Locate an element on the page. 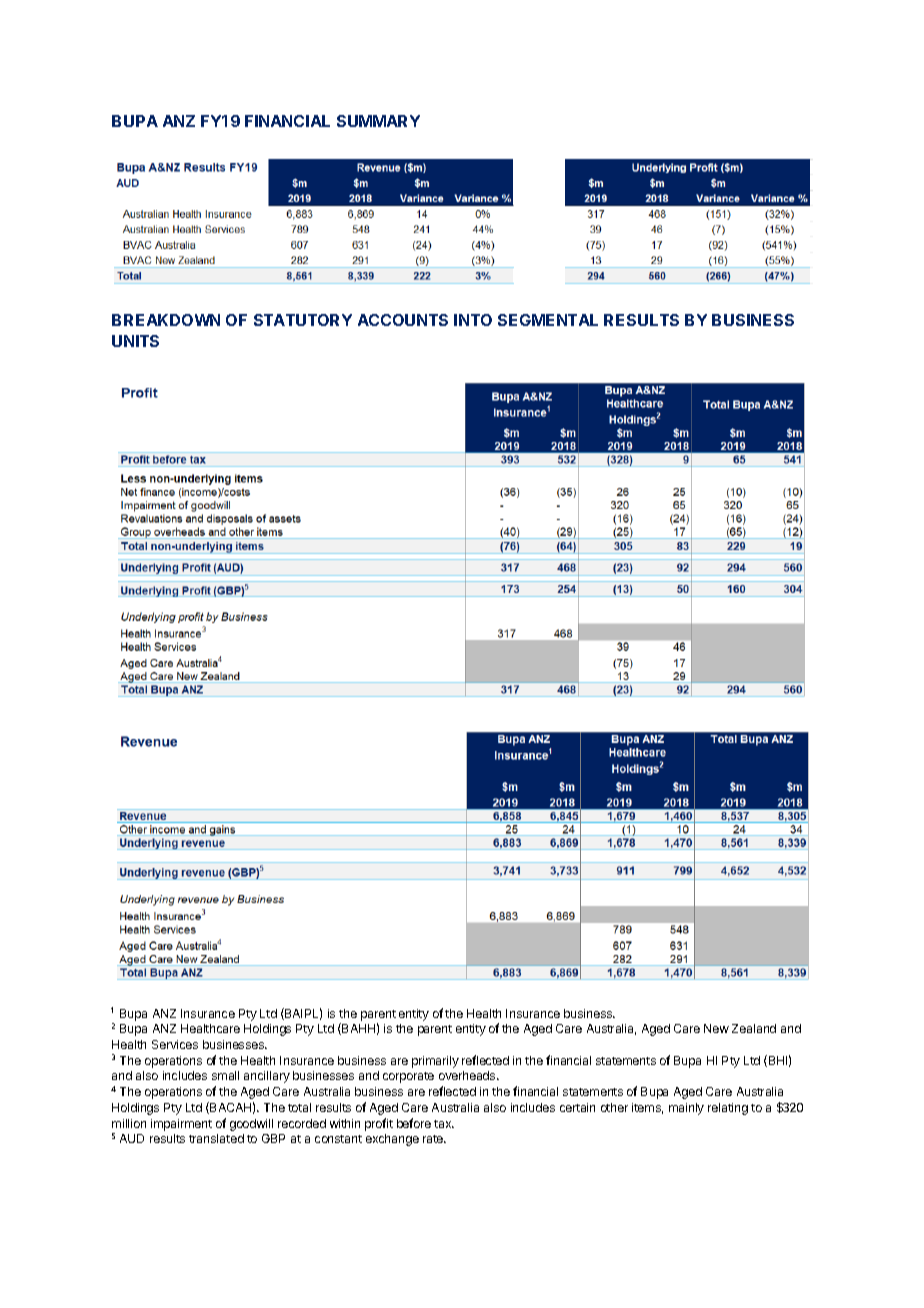  Zealand is located at coordinates (754, 1028).
